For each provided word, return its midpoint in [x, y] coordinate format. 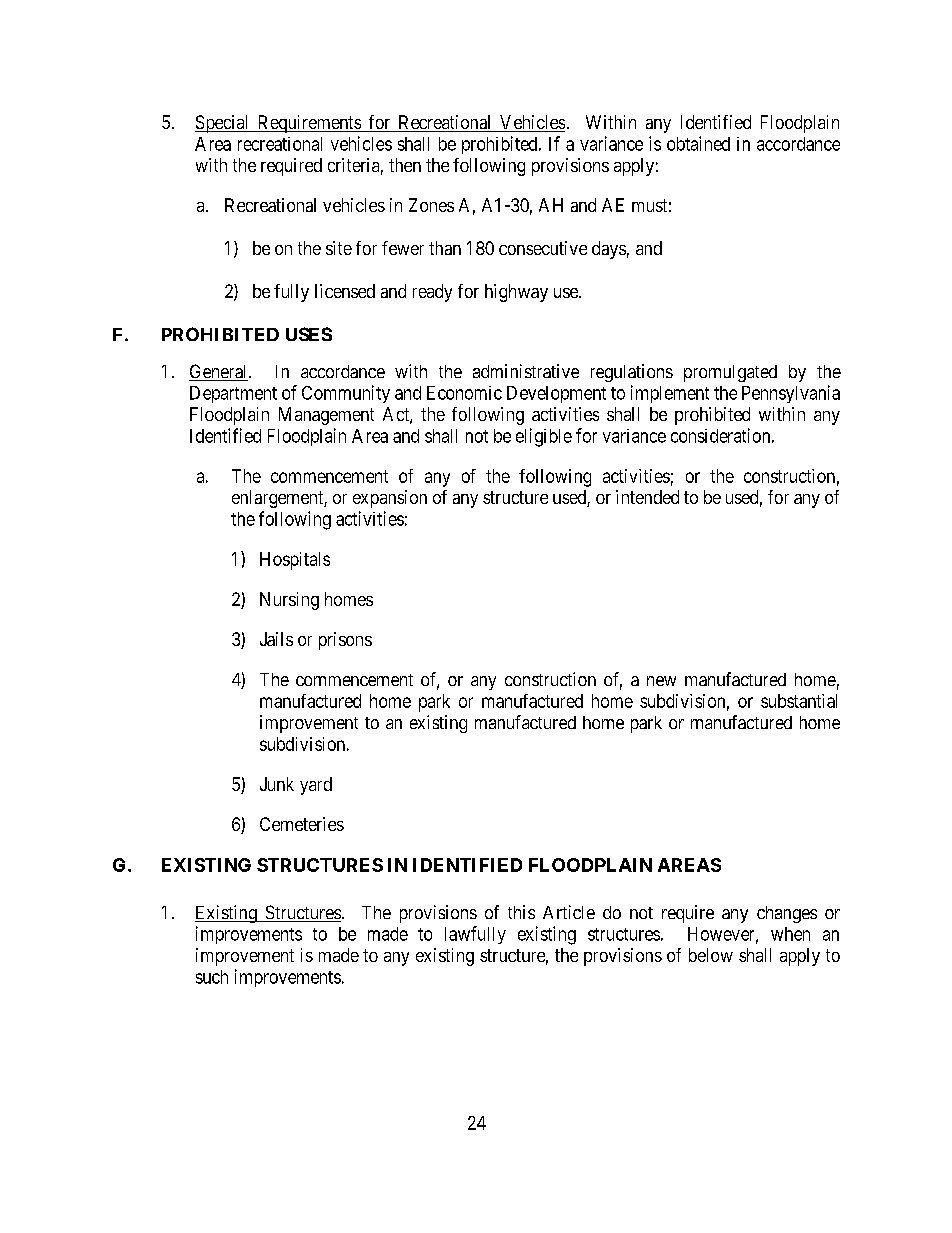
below [711, 955]
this [521, 912]
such [212, 977]
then [405, 165]
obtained [698, 143]
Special [223, 124]
